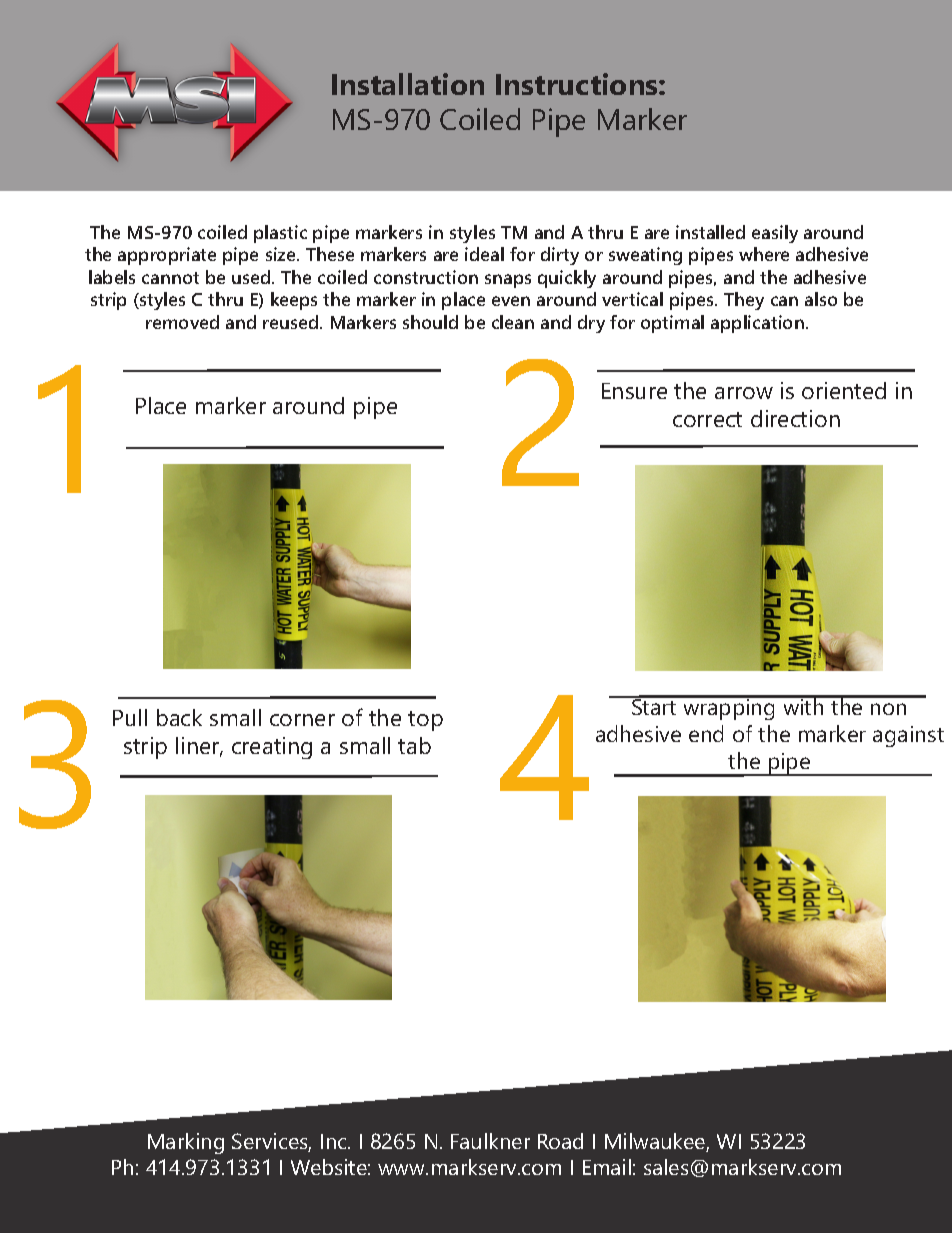 Image resolution: width=952 pixels, height=1233 pixels. I want to click on direction, so click(795, 418).
